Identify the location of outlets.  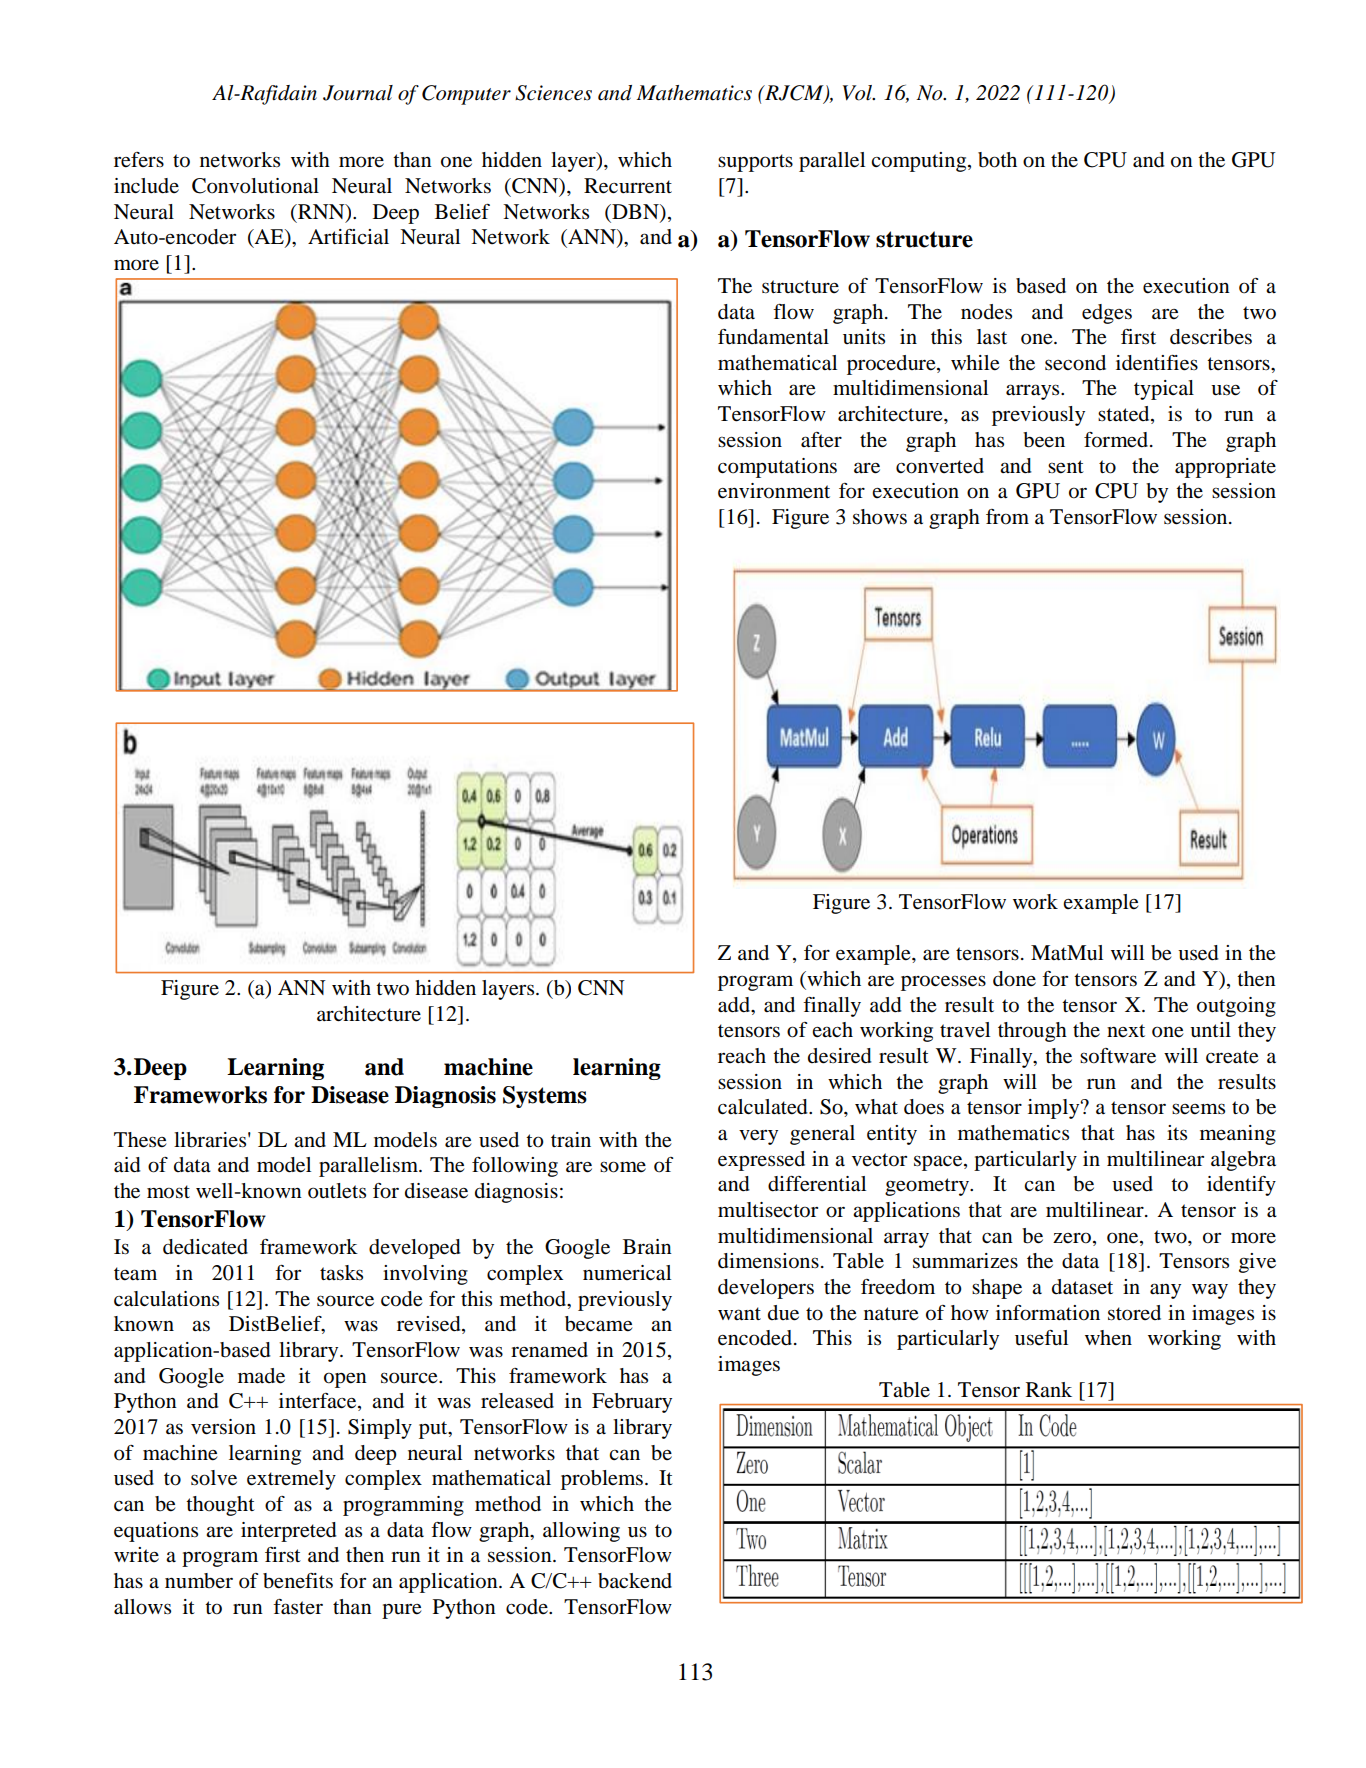
(337, 1191).
